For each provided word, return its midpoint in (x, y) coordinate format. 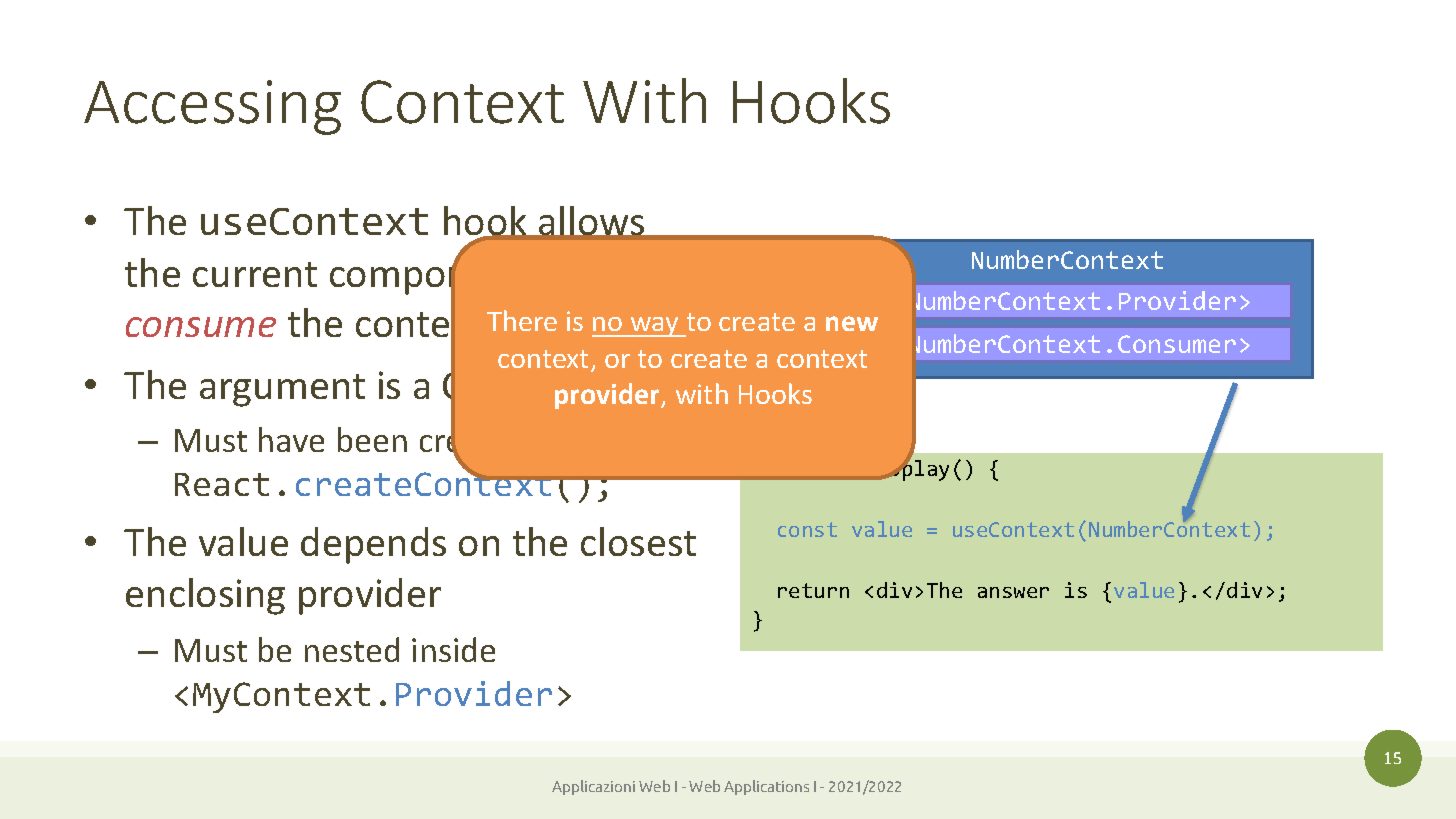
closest (638, 541)
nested (352, 649)
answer (1013, 592)
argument (282, 390)
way (655, 327)
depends (373, 545)
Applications (766, 787)
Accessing (212, 107)
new (852, 323)
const (807, 529)
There (522, 320)
